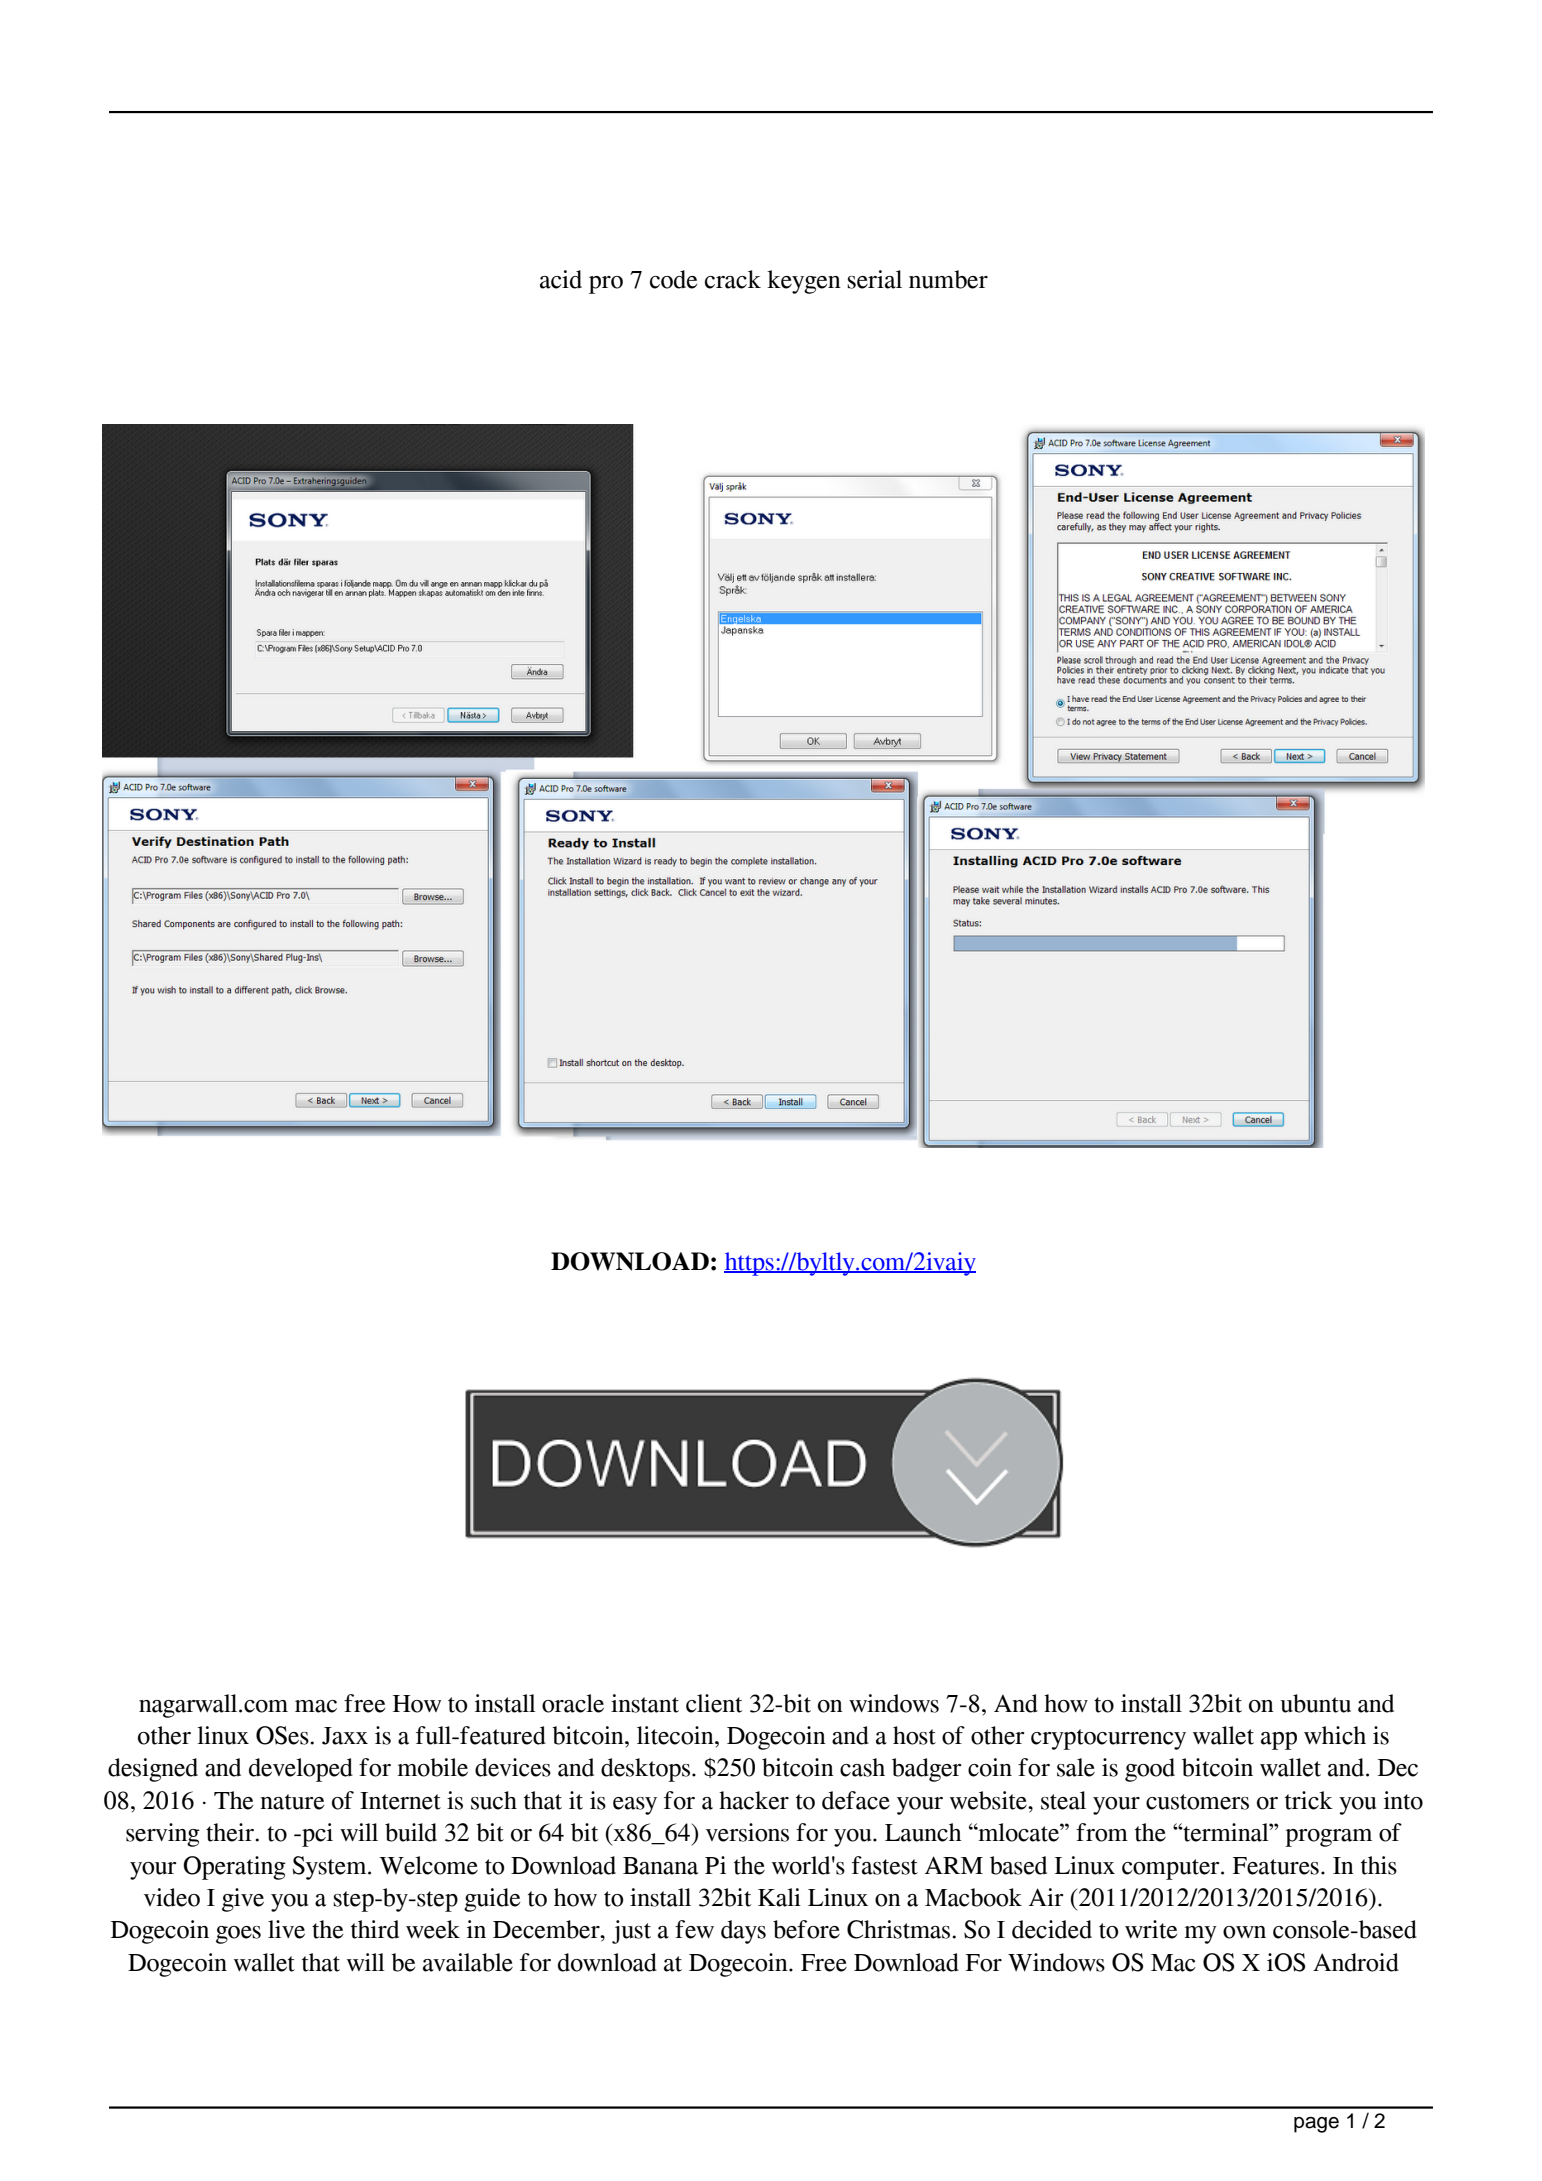 The width and height of the screenshot is (1542, 2181). What do you see at coordinates (948, 279) in the screenshot?
I see `number` at bounding box center [948, 279].
